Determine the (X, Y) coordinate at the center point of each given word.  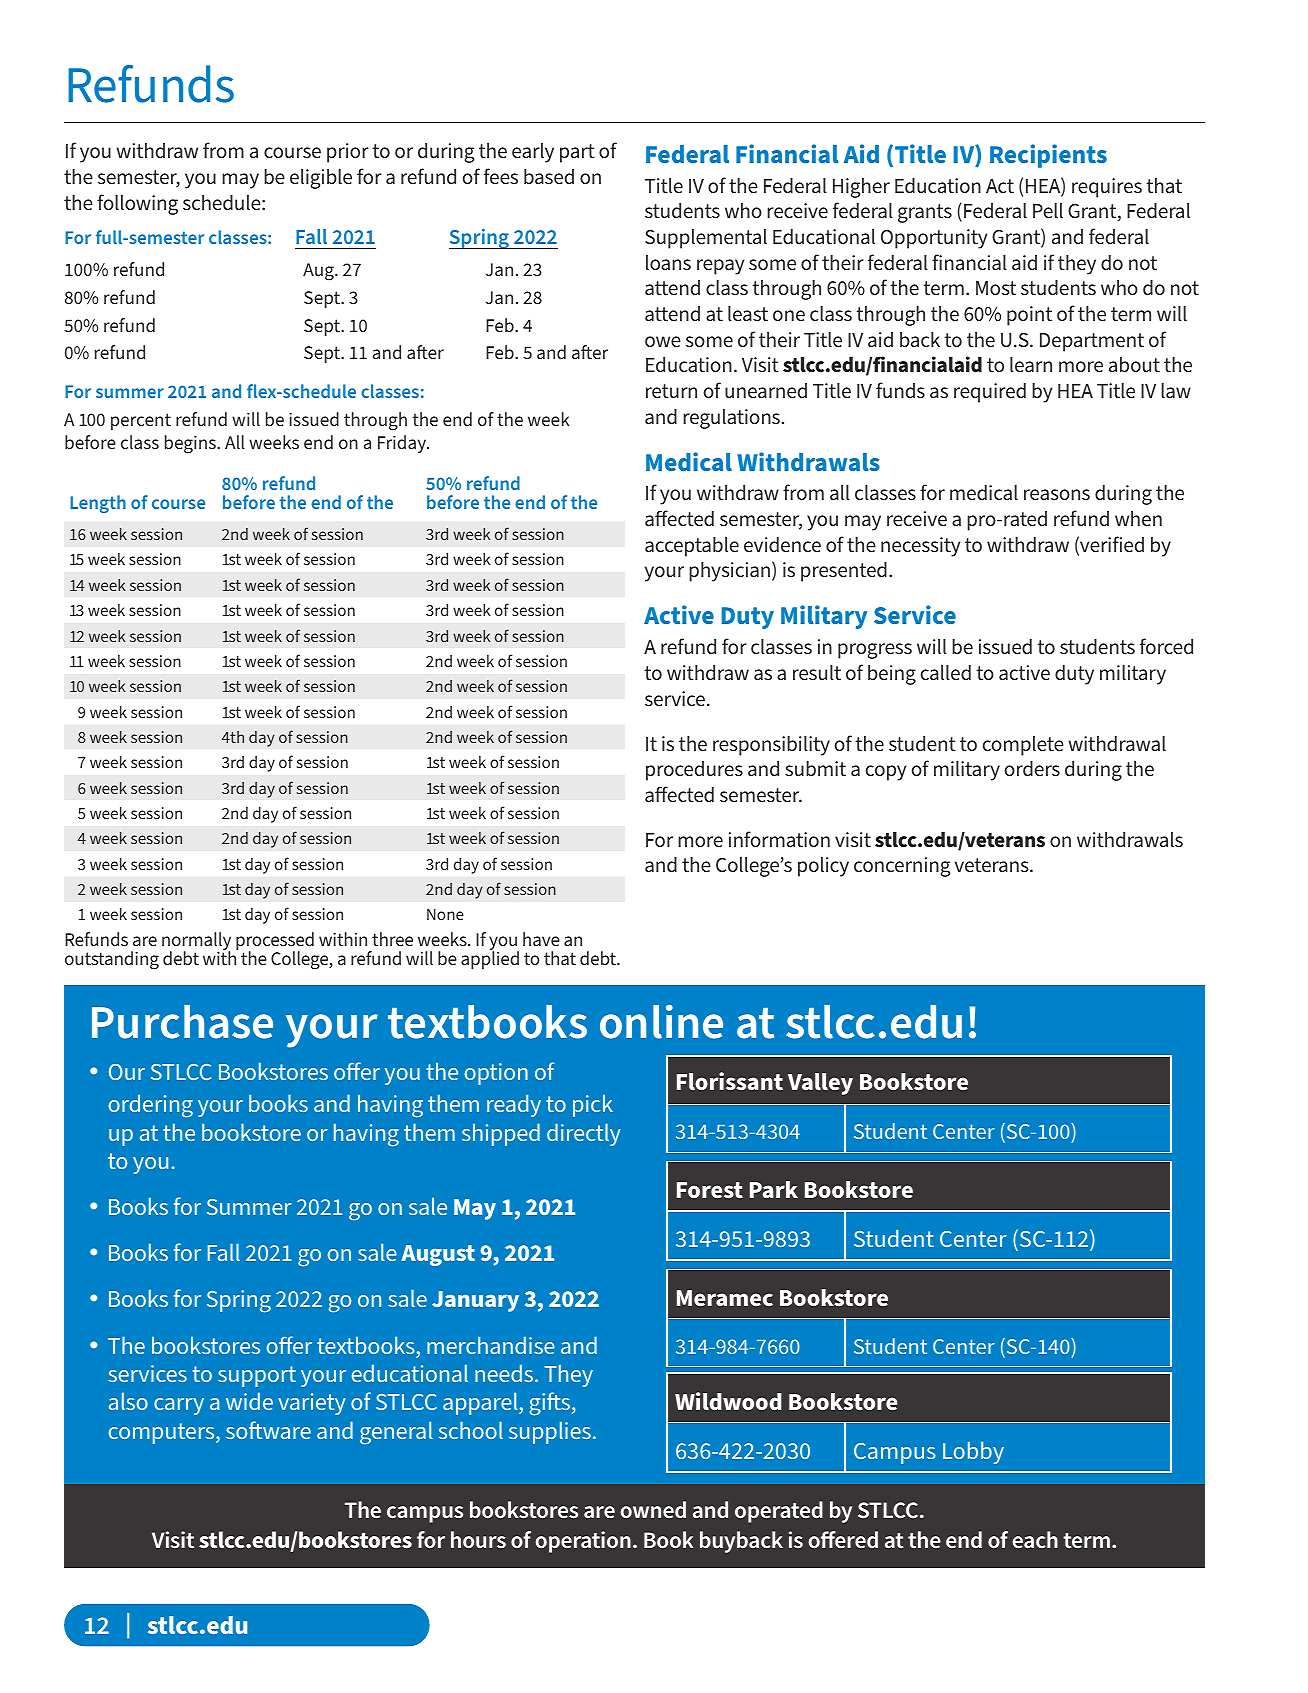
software (268, 1430)
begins (191, 444)
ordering (151, 1106)
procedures (694, 771)
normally (196, 942)
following (137, 204)
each (1035, 1539)
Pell (1048, 210)
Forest (710, 1190)
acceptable (692, 547)
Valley (820, 1084)
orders (1032, 768)
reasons (1057, 494)
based (549, 176)
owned (653, 1509)
